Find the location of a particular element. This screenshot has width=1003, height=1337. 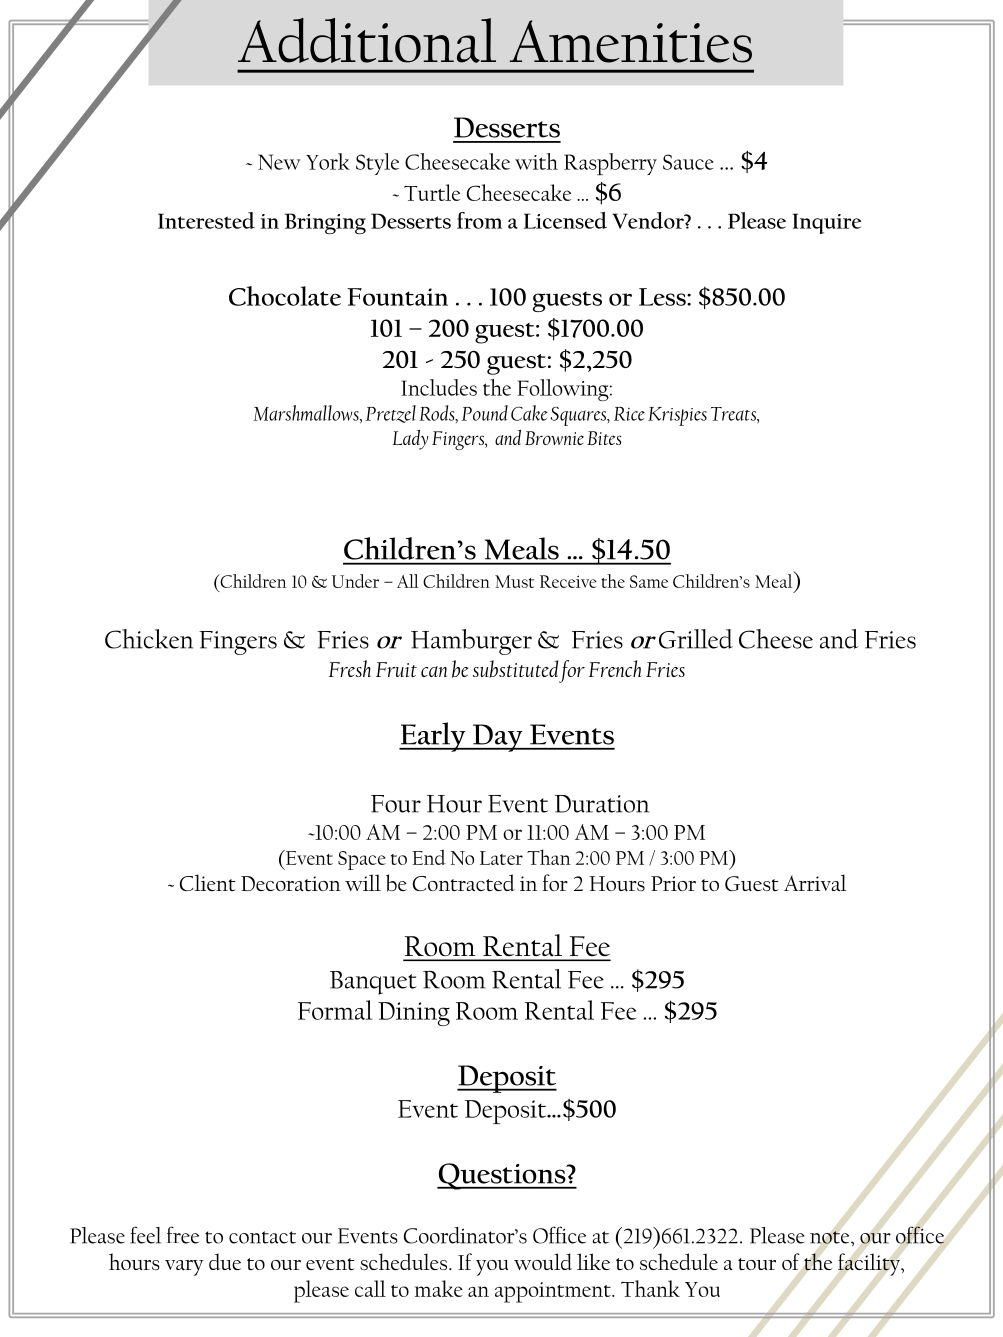

Arrival is located at coordinates (815, 882).
